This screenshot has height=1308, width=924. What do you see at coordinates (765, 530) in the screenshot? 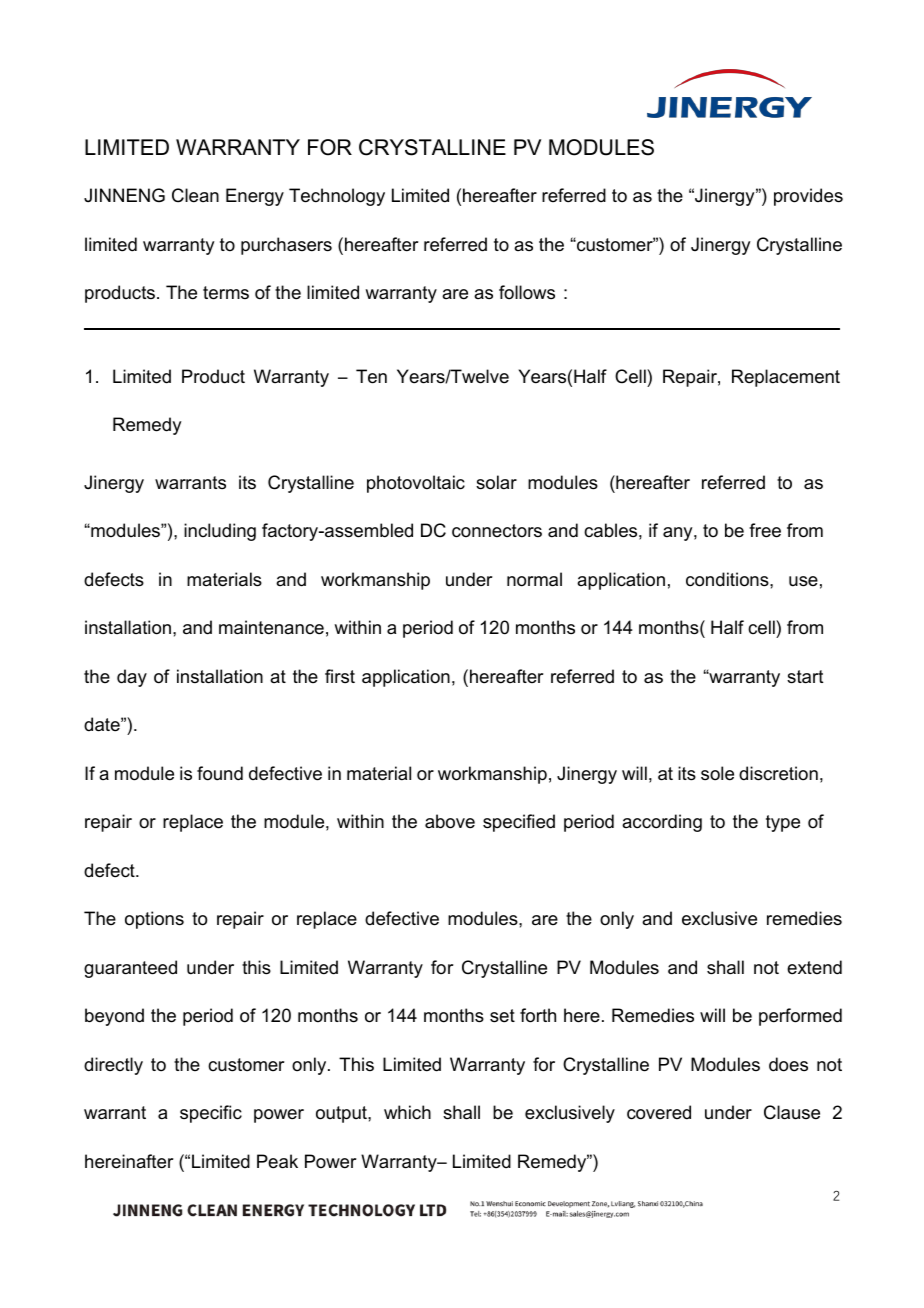
I see `free` at bounding box center [765, 530].
